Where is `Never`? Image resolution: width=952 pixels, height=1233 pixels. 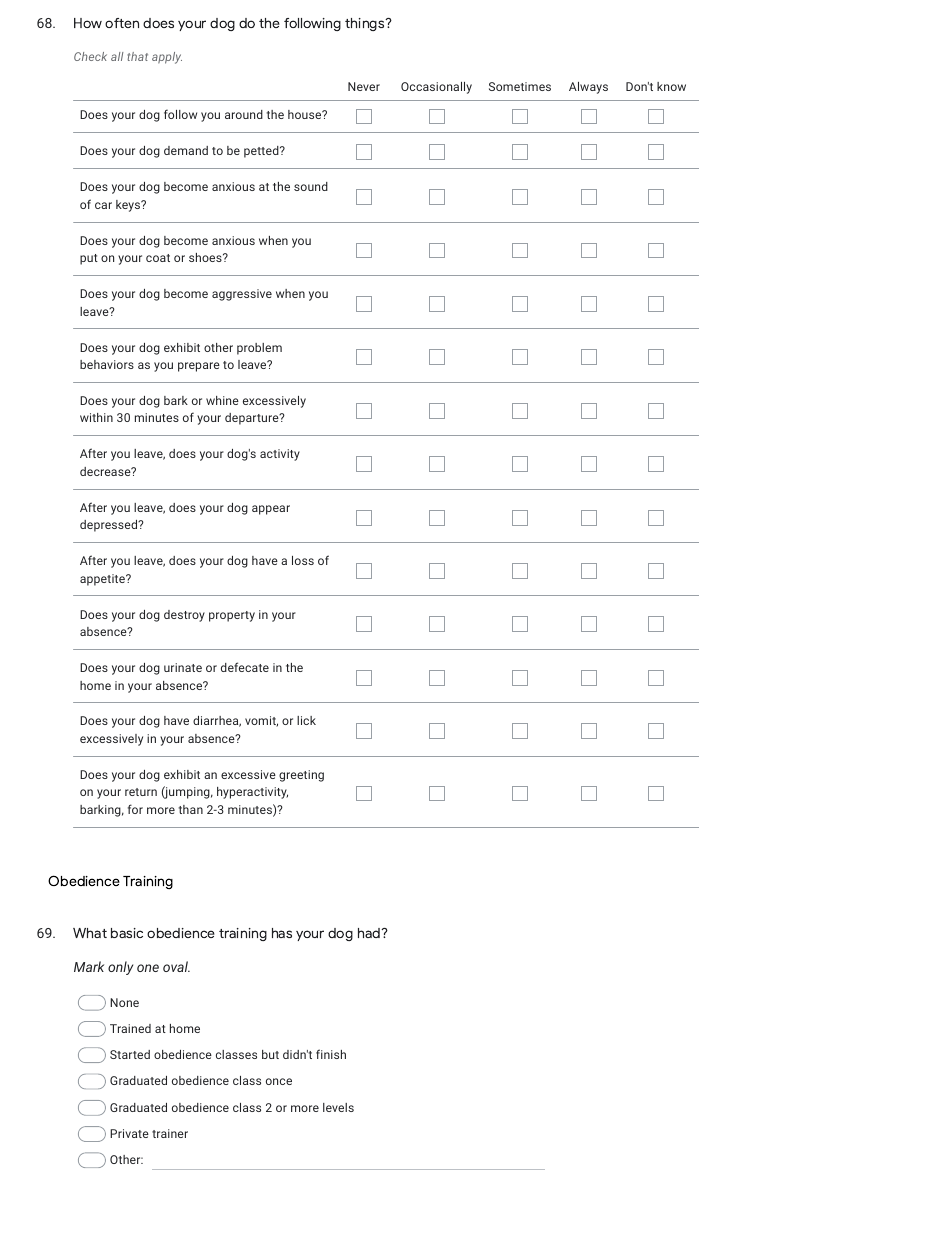
Never is located at coordinates (364, 86).
